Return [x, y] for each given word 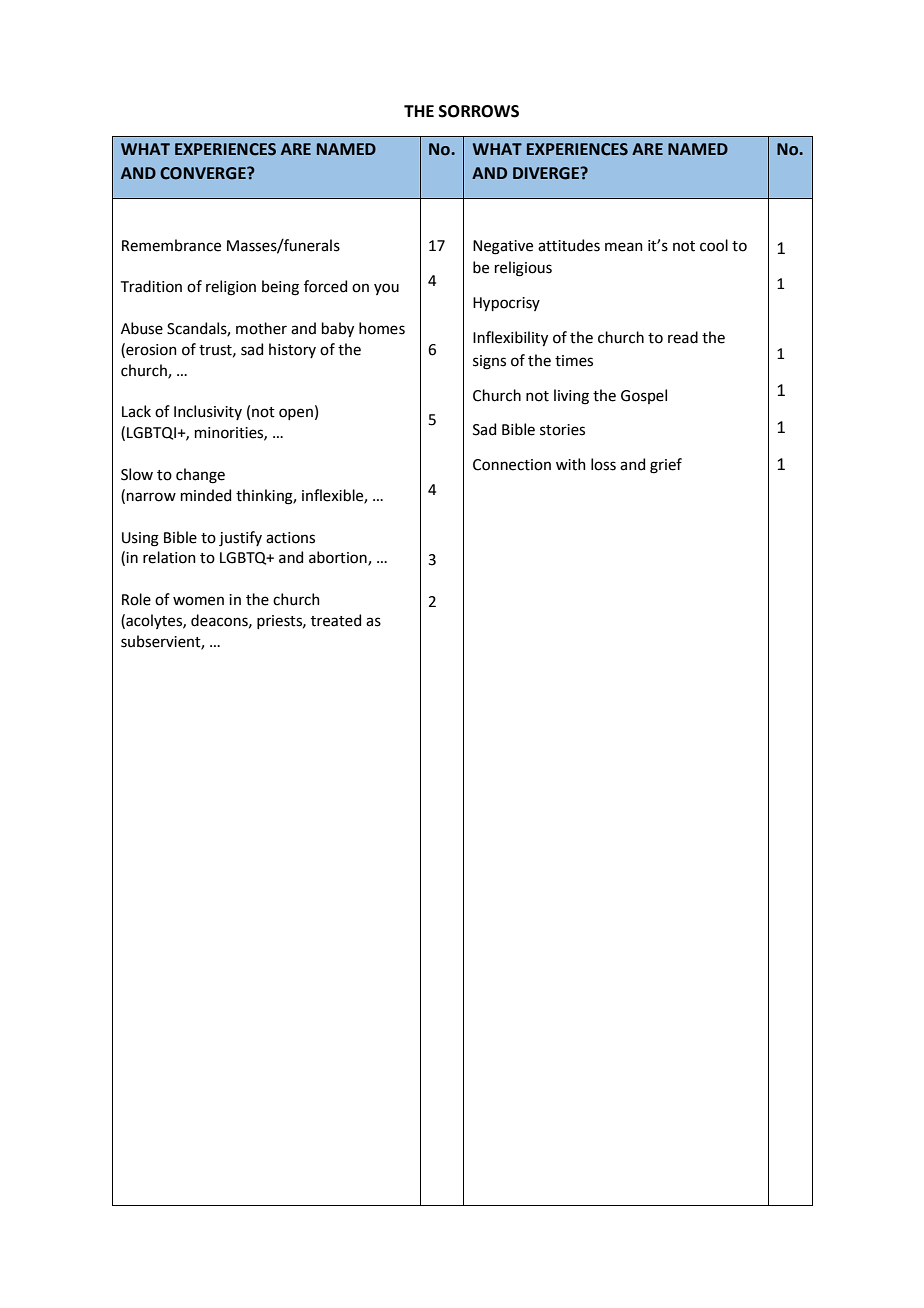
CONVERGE [204, 173]
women [198, 601]
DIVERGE [547, 173]
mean [624, 247]
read [683, 337]
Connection [512, 465]
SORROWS [479, 111]
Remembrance [171, 245]
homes [382, 328]
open [296, 414]
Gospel [644, 396]
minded [206, 495]
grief [666, 466]
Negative [503, 247]
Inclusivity [208, 412]
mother [261, 328]
